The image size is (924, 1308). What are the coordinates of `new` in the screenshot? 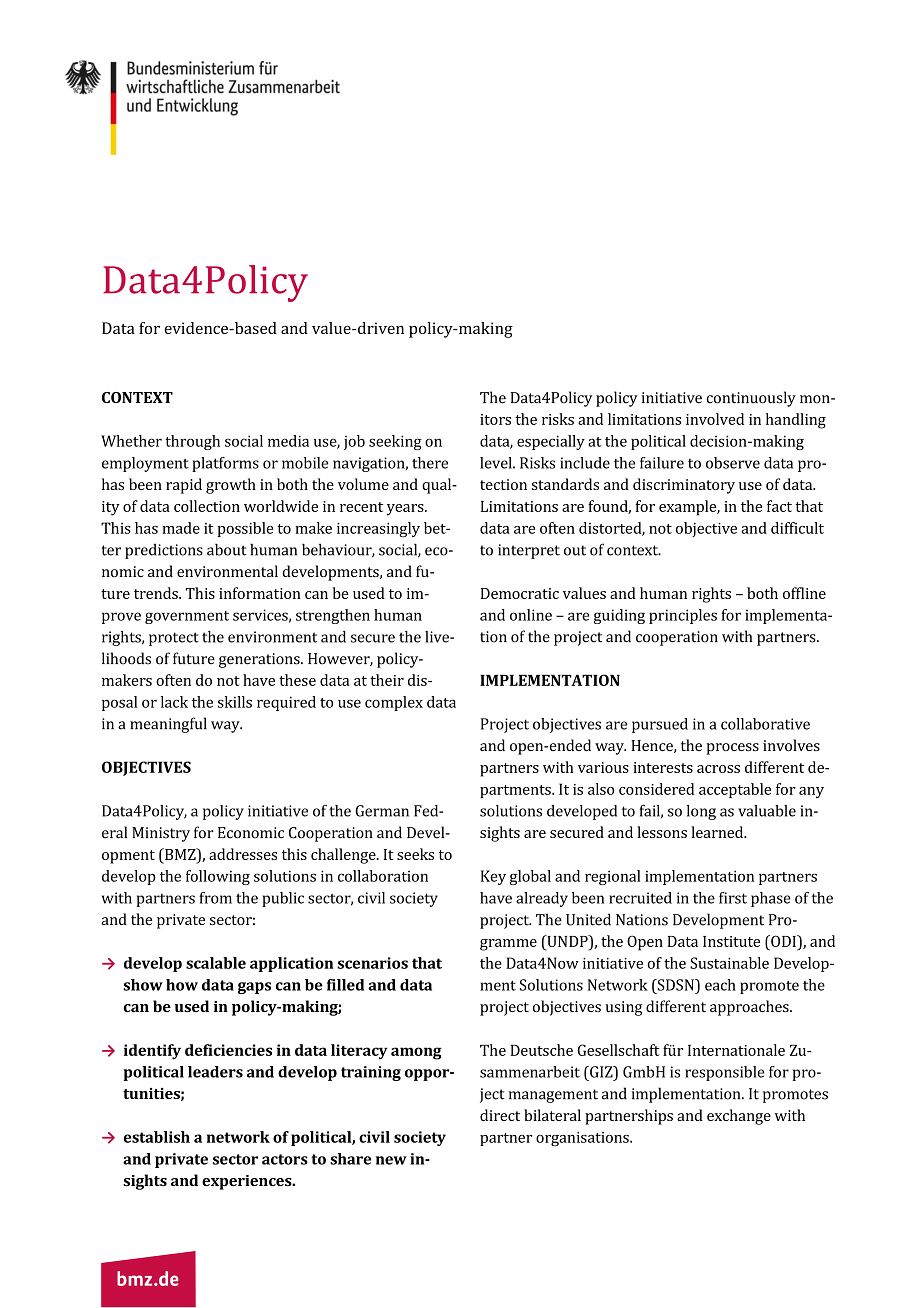 It's located at (391, 1160).
